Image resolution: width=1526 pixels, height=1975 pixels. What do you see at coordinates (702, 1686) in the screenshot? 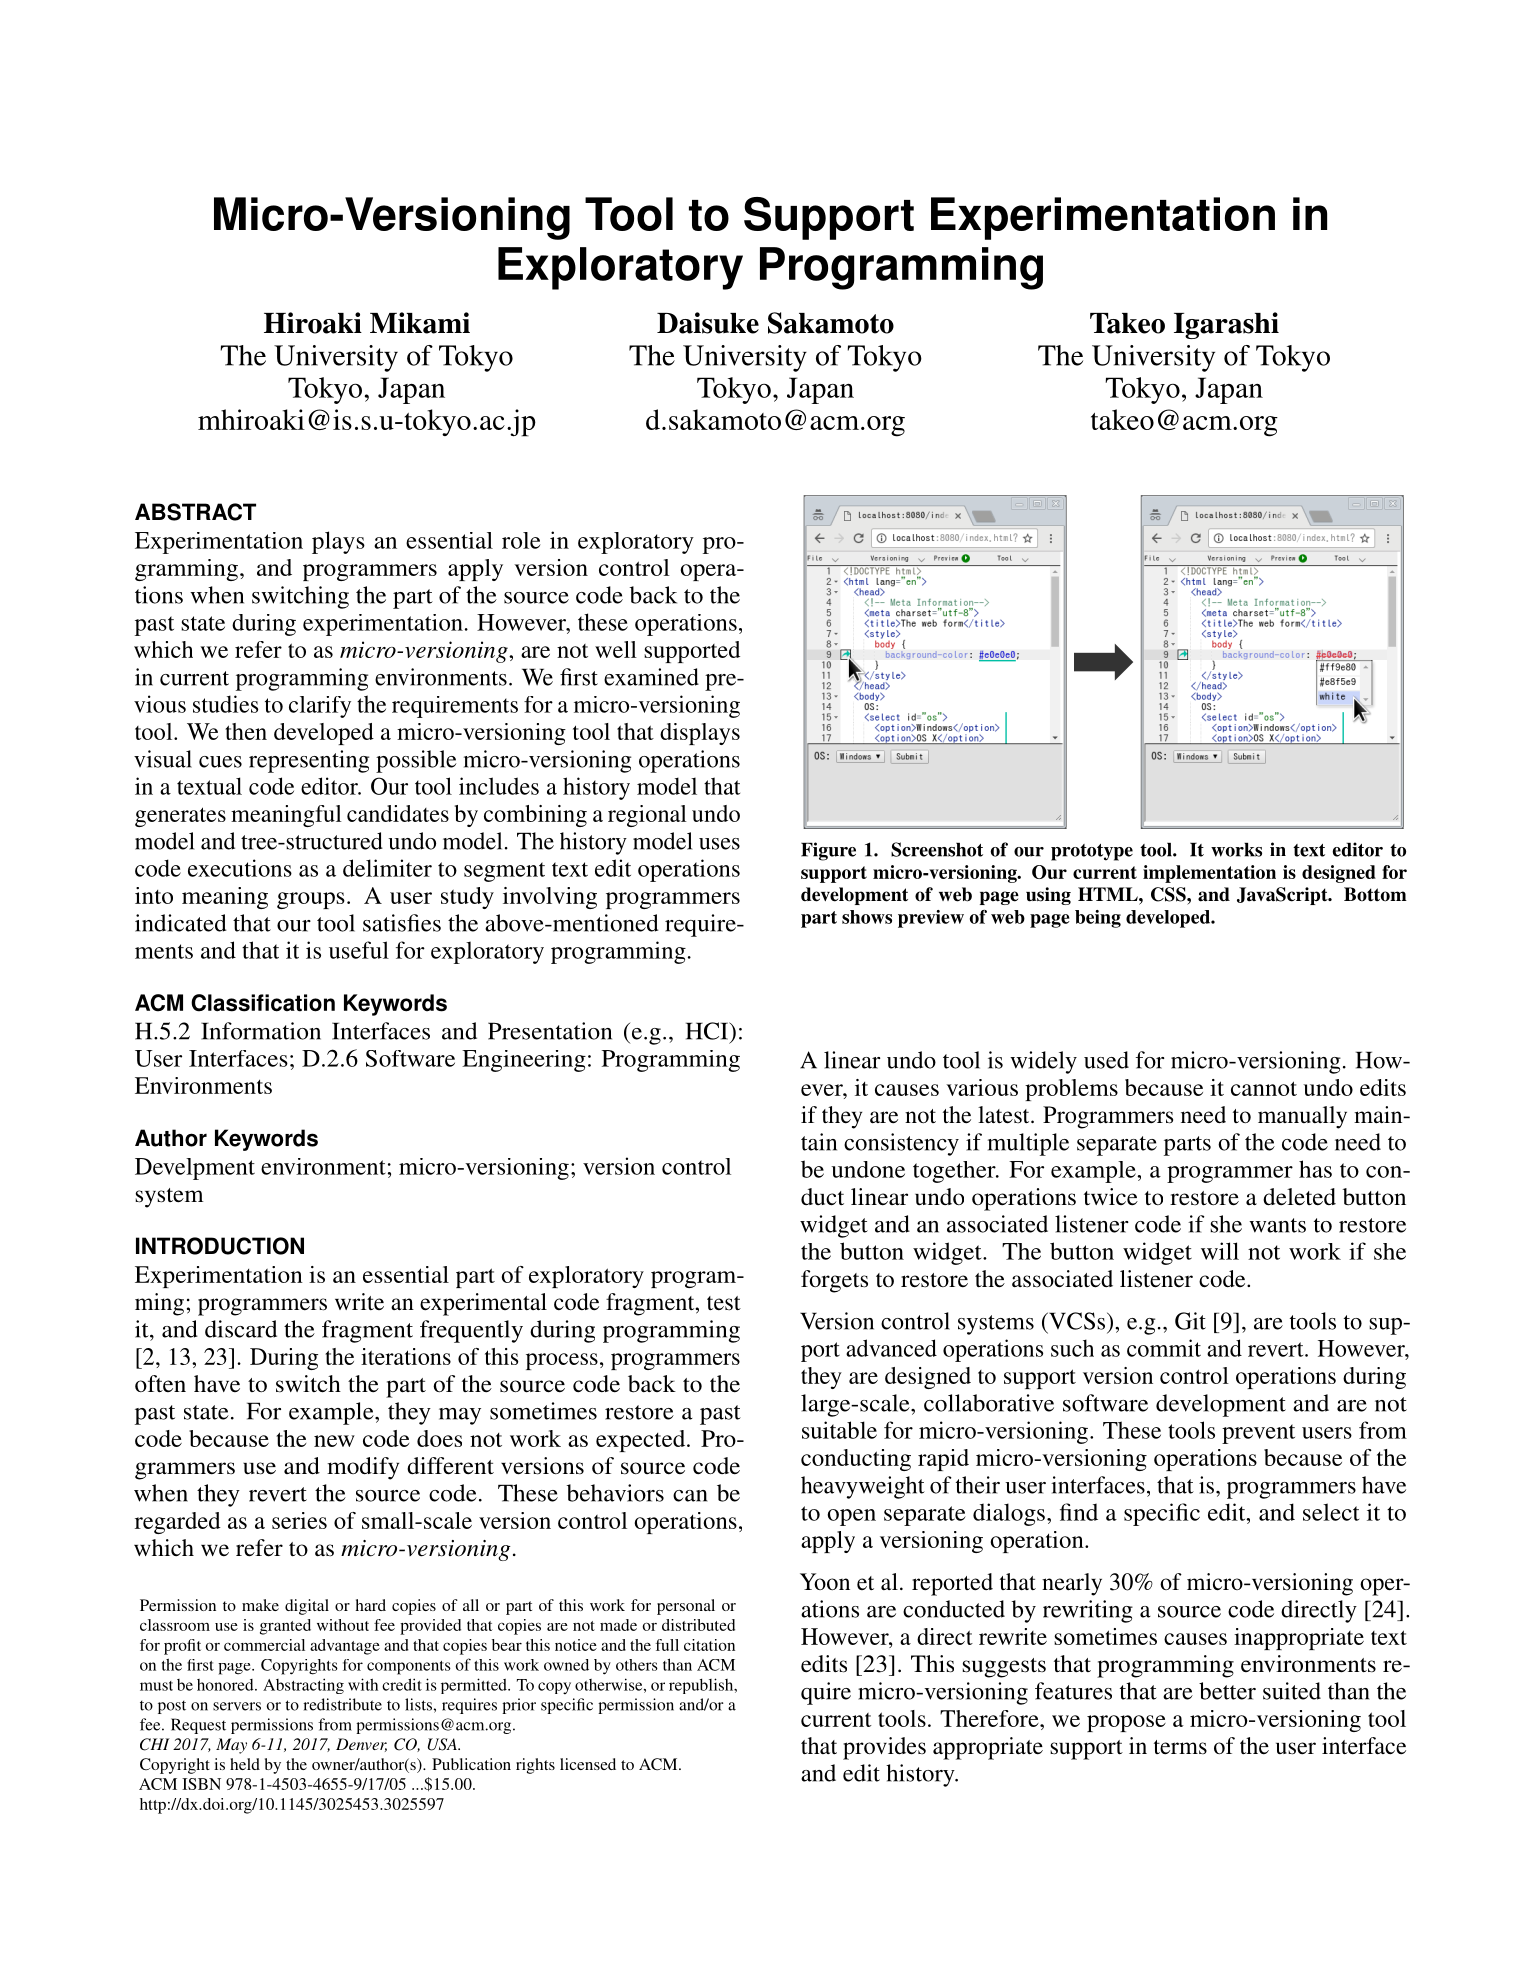
I see `republish` at bounding box center [702, 1686].
